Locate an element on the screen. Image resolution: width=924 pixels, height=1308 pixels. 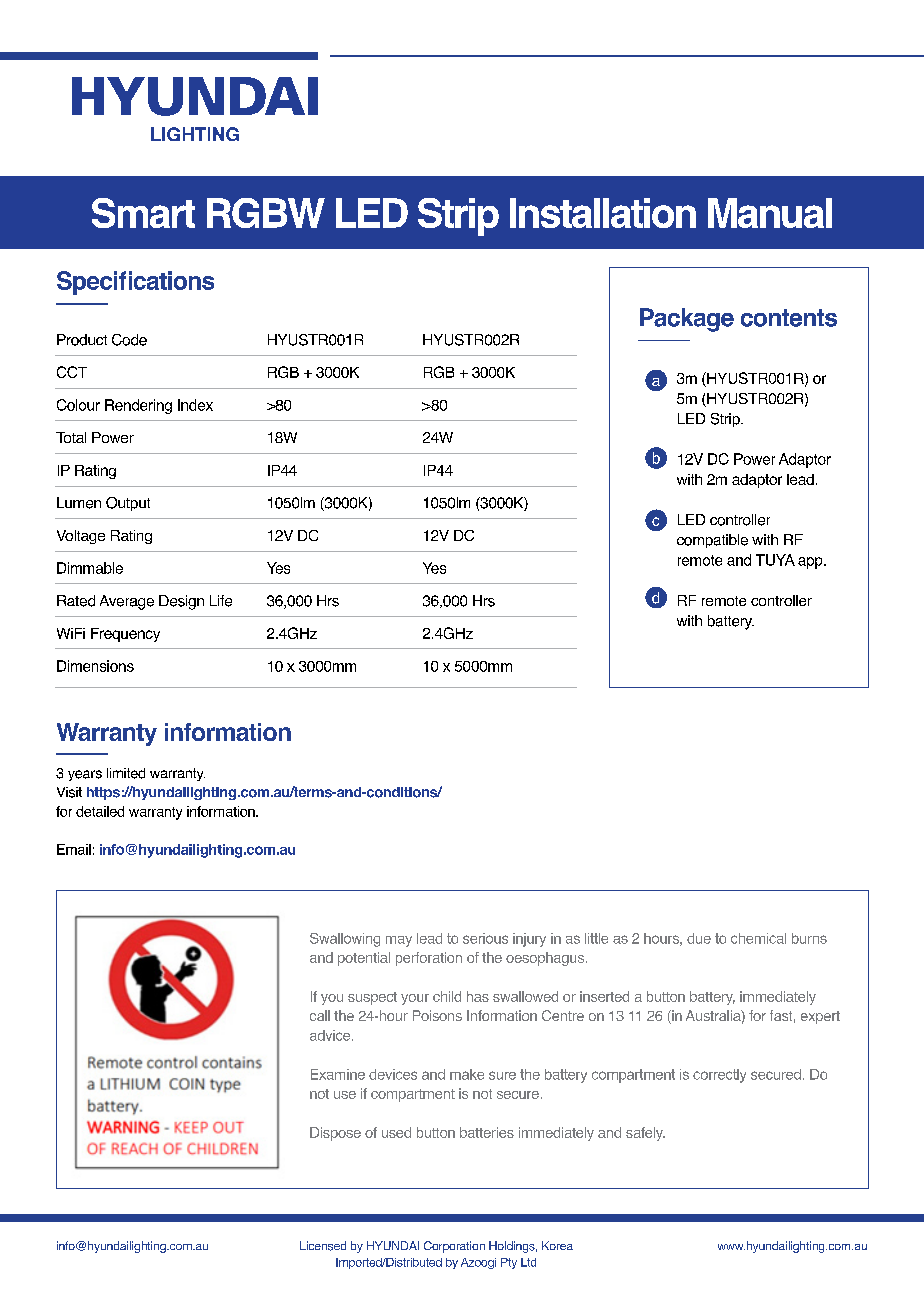
Corporation is located at coordinates (454, 1247).
